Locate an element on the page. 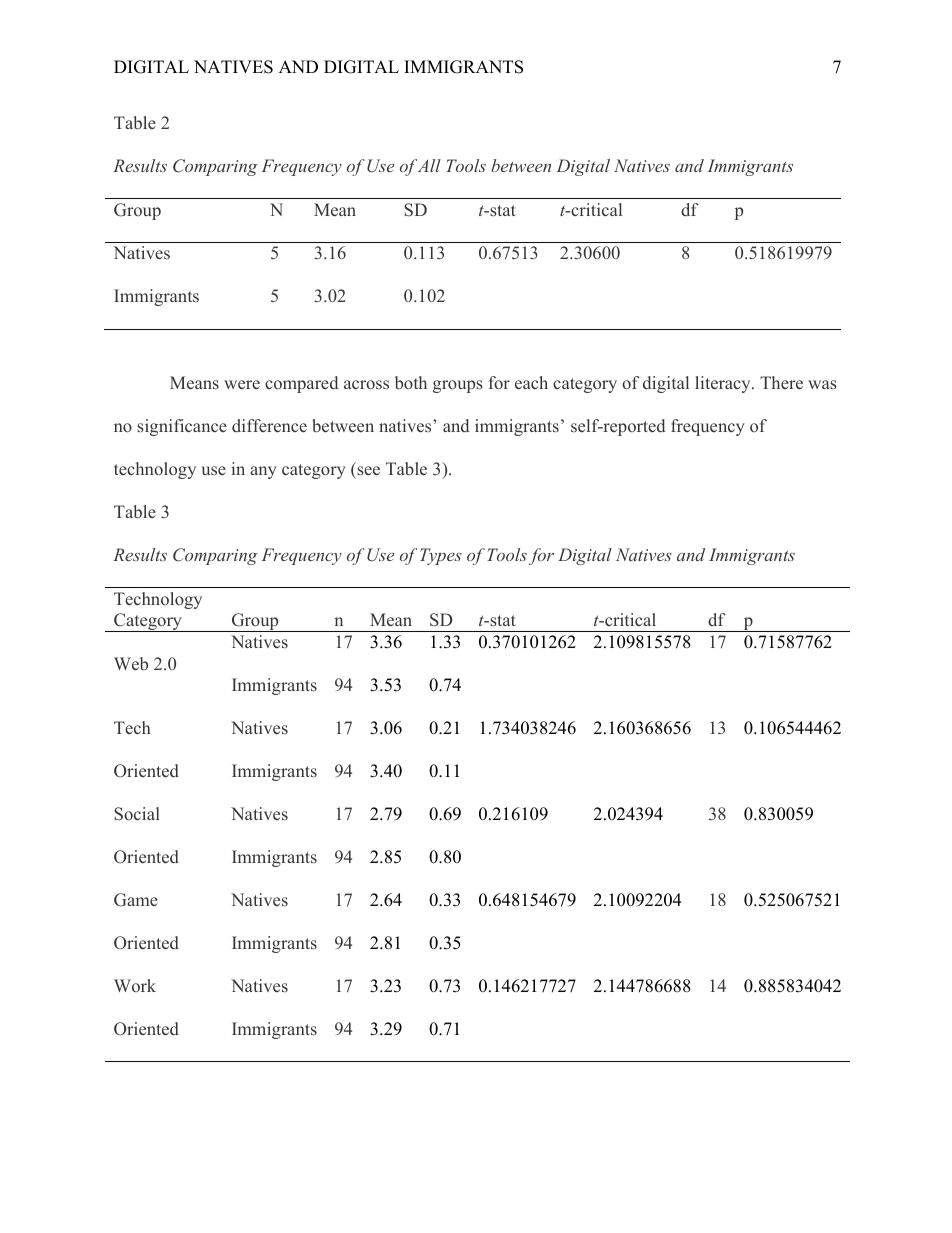 Image resolution: width=952 pixels, height=1233 pixels. Types is located at coordinates (441, 556).
